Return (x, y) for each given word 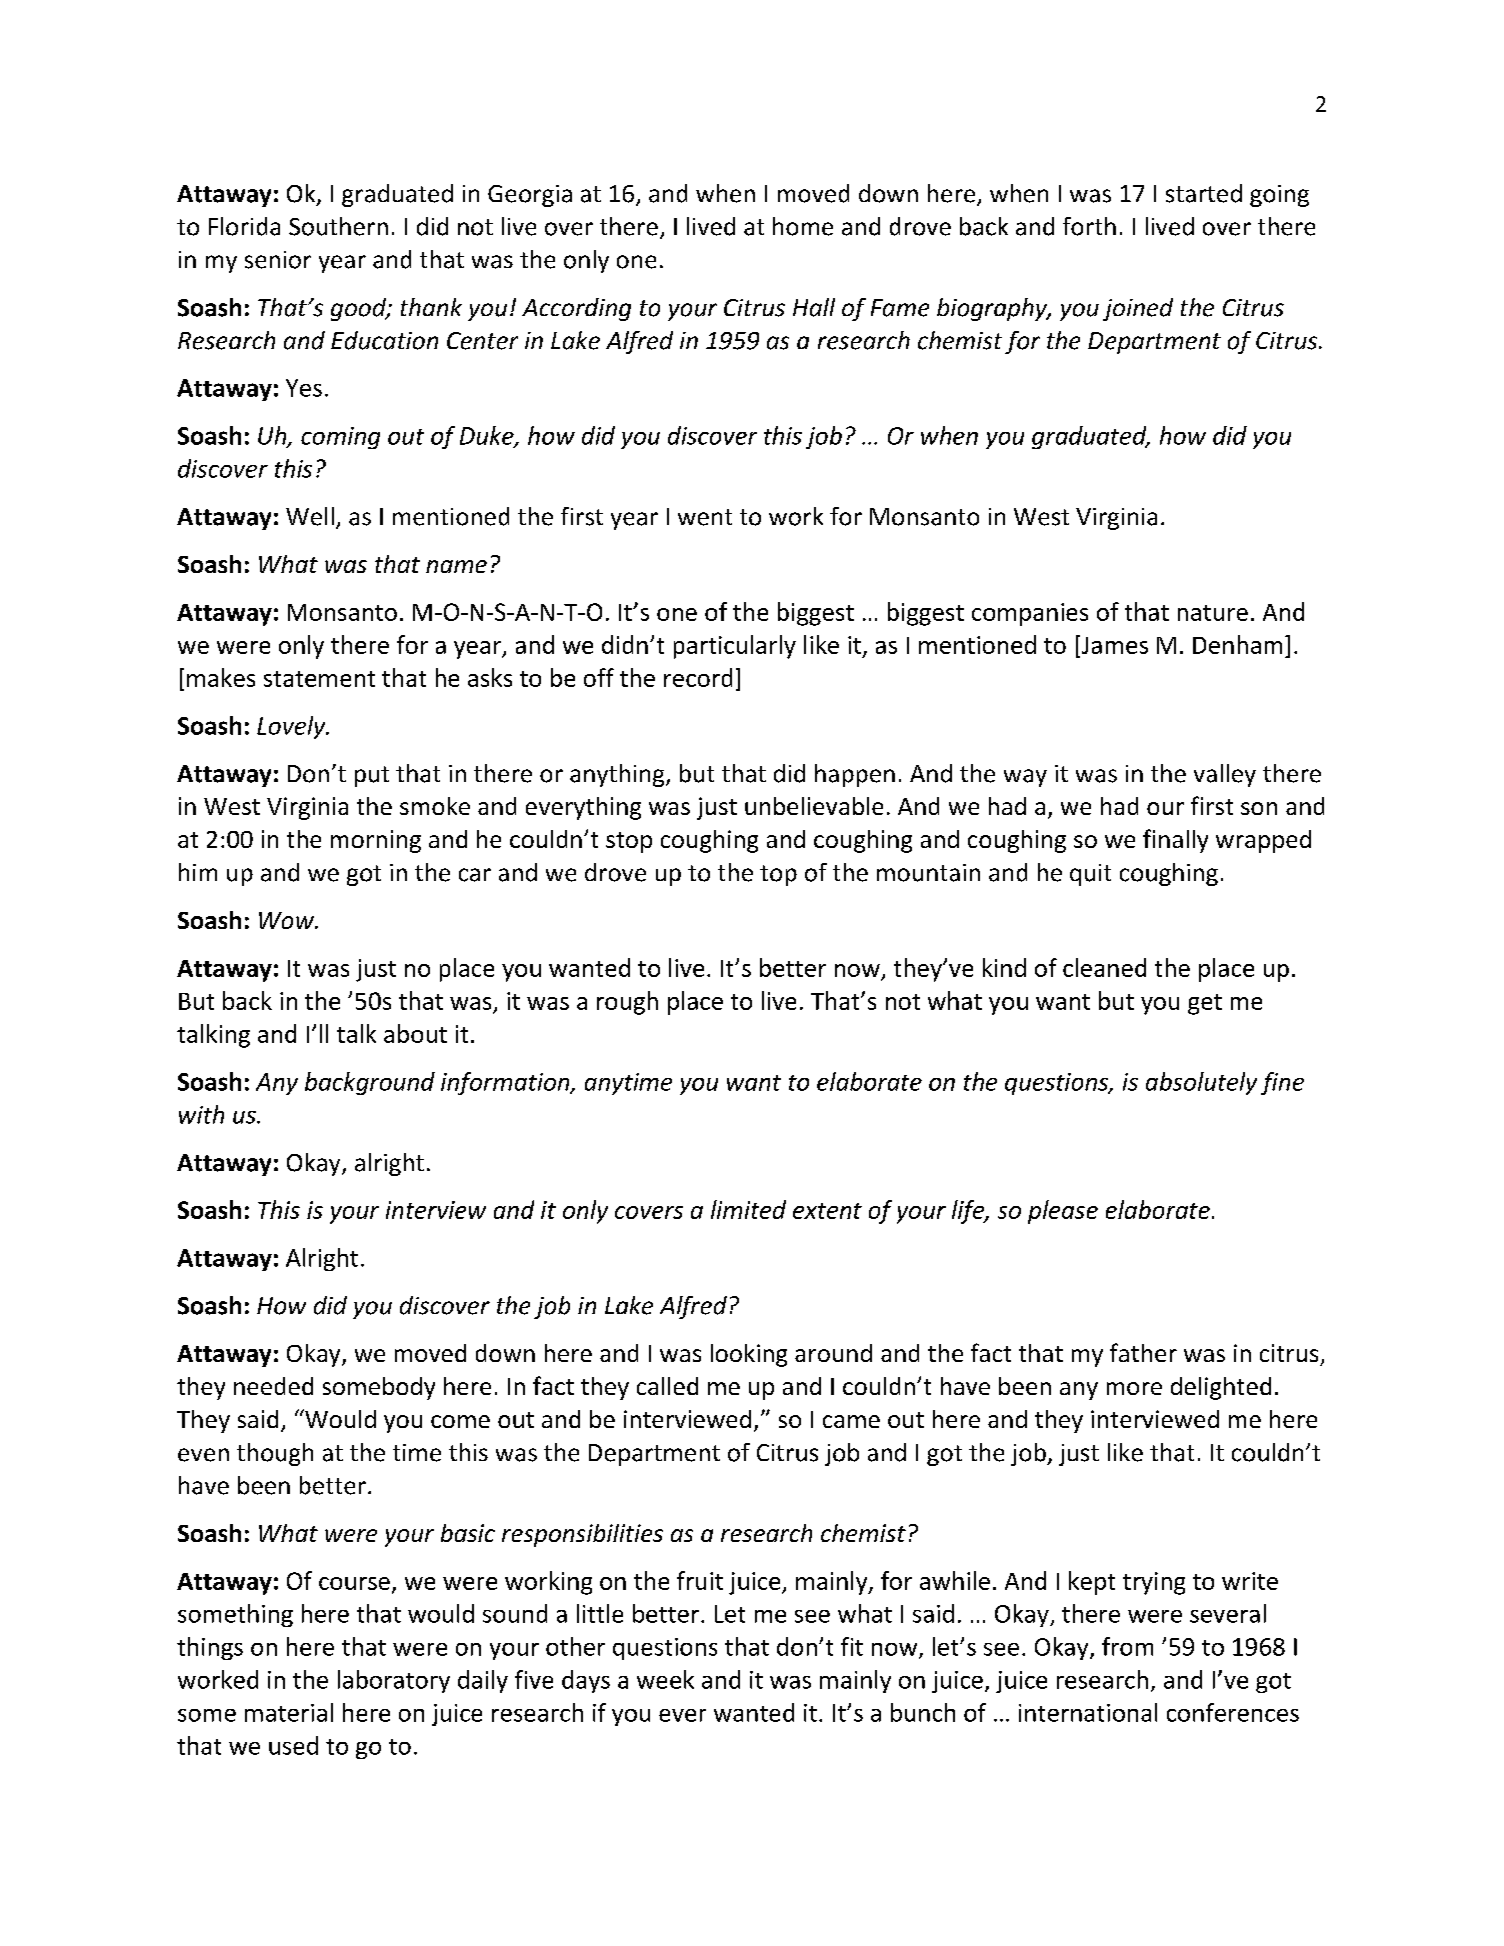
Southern (338, 226)
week (665, 1679)
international (1088, 1712)
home (803, 226)
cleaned (1104, 967)
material (289, 1712)
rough (627, 1003)
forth (1089, 226)
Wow (287, 920)
